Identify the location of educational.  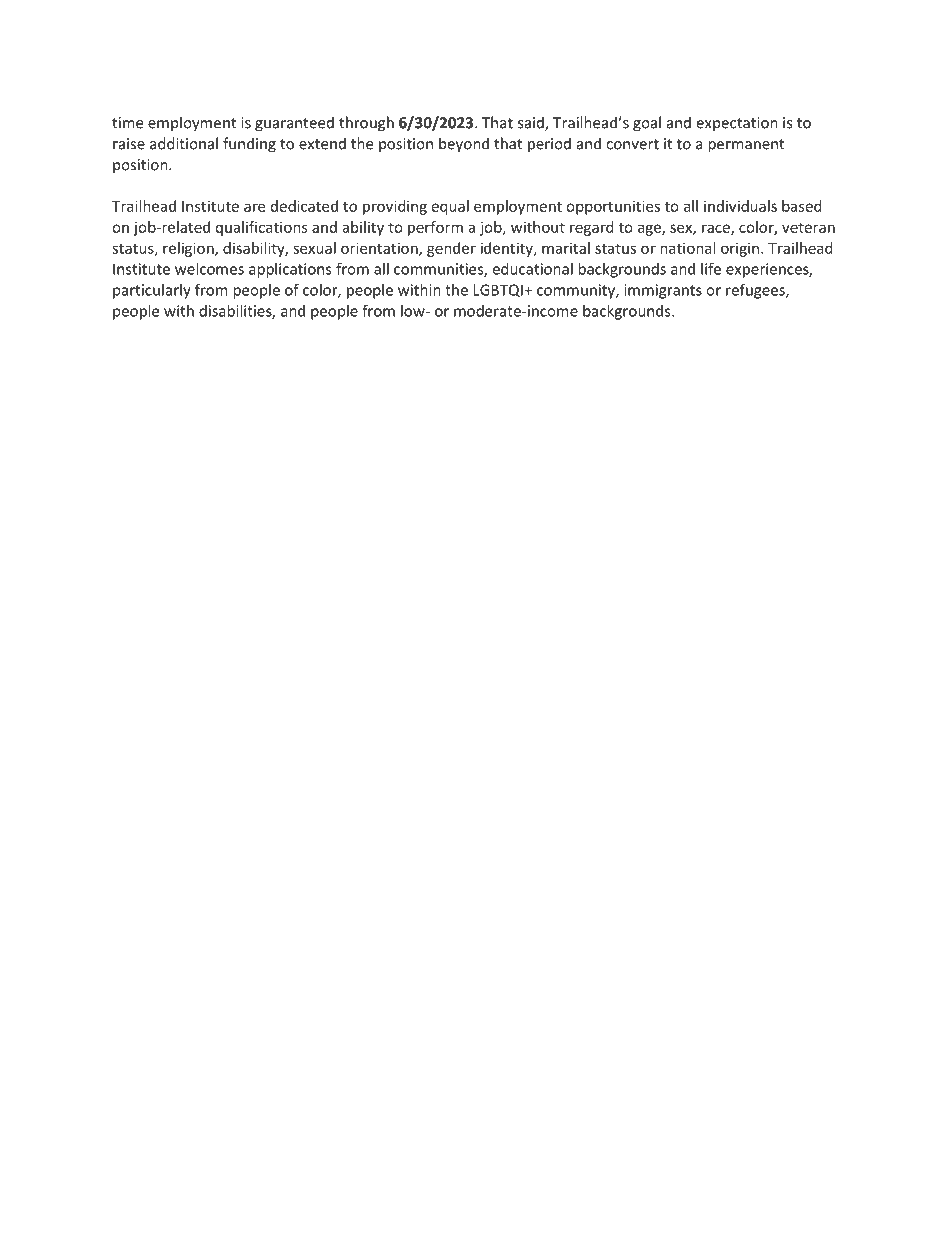
(532, 269).
